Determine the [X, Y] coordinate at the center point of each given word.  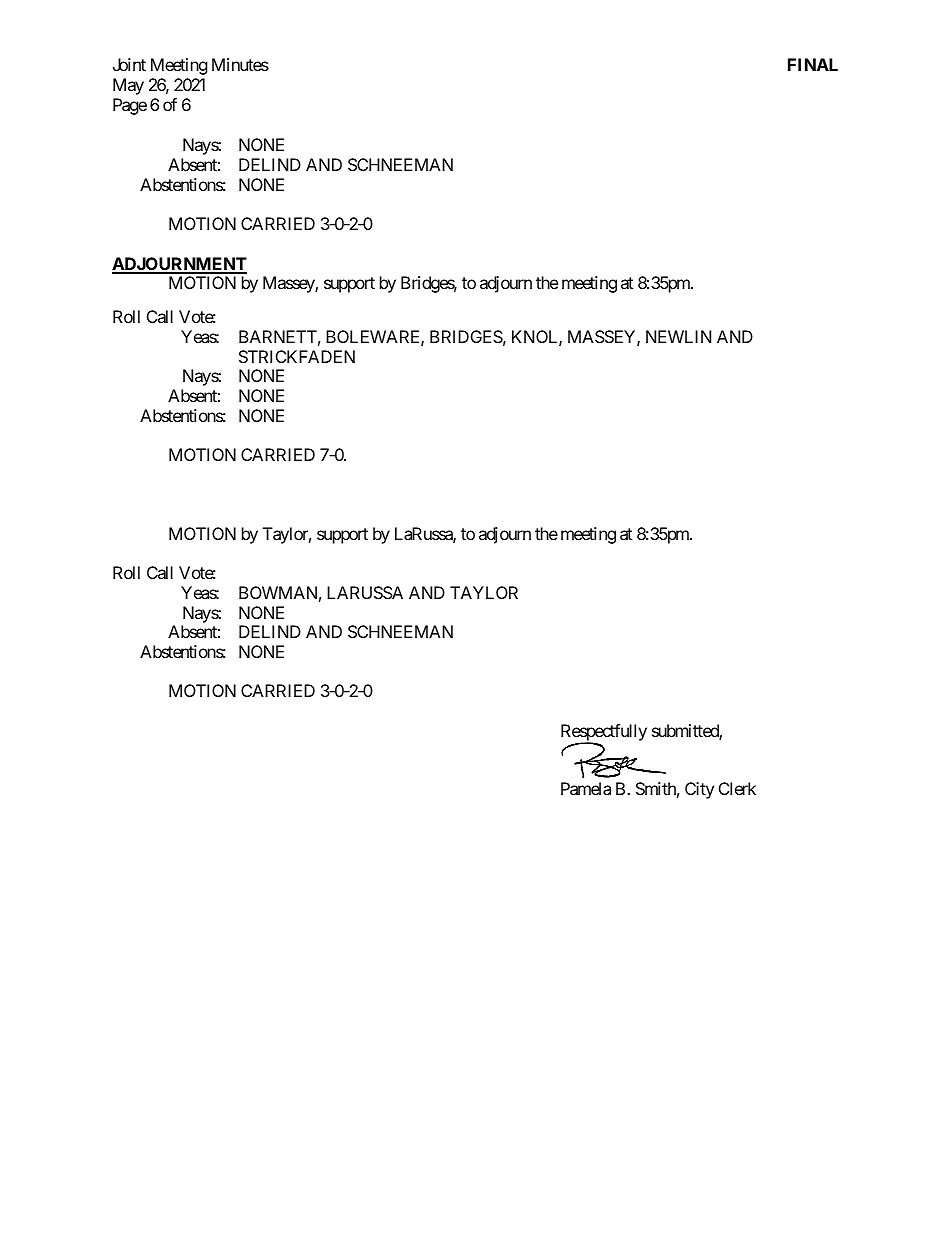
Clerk [737, 788]
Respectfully [604, 733]
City [699, 790]
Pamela [586, 788]
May [128, 86]
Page [130, 106]
